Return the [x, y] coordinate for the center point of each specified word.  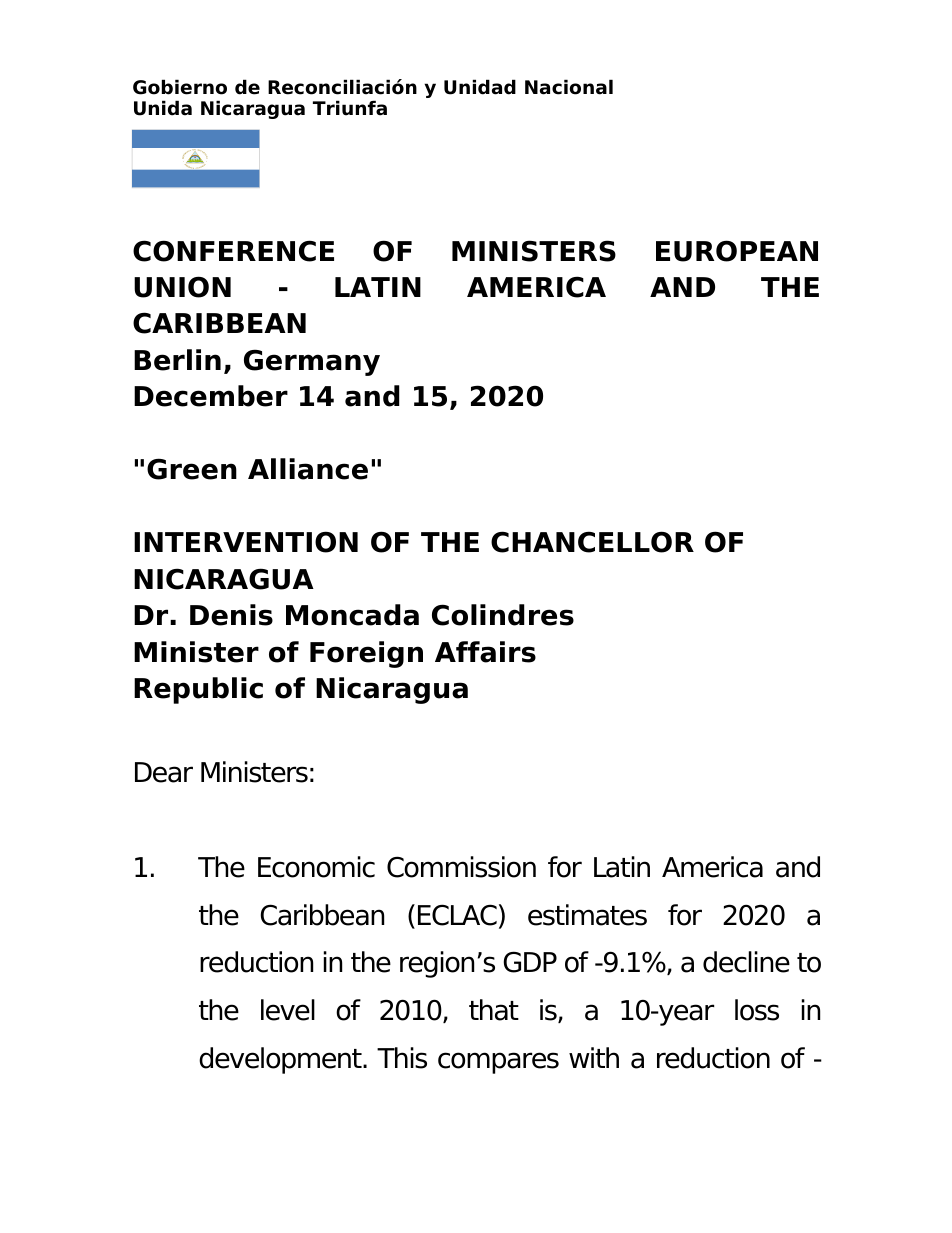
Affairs [485, 652]
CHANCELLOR [592, 542]
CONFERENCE [233, 251]
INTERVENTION [246, 542]
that [494, 1010]
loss [757, 1010]
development [281, 1060]
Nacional [569, 87]
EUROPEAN [737, 251]
